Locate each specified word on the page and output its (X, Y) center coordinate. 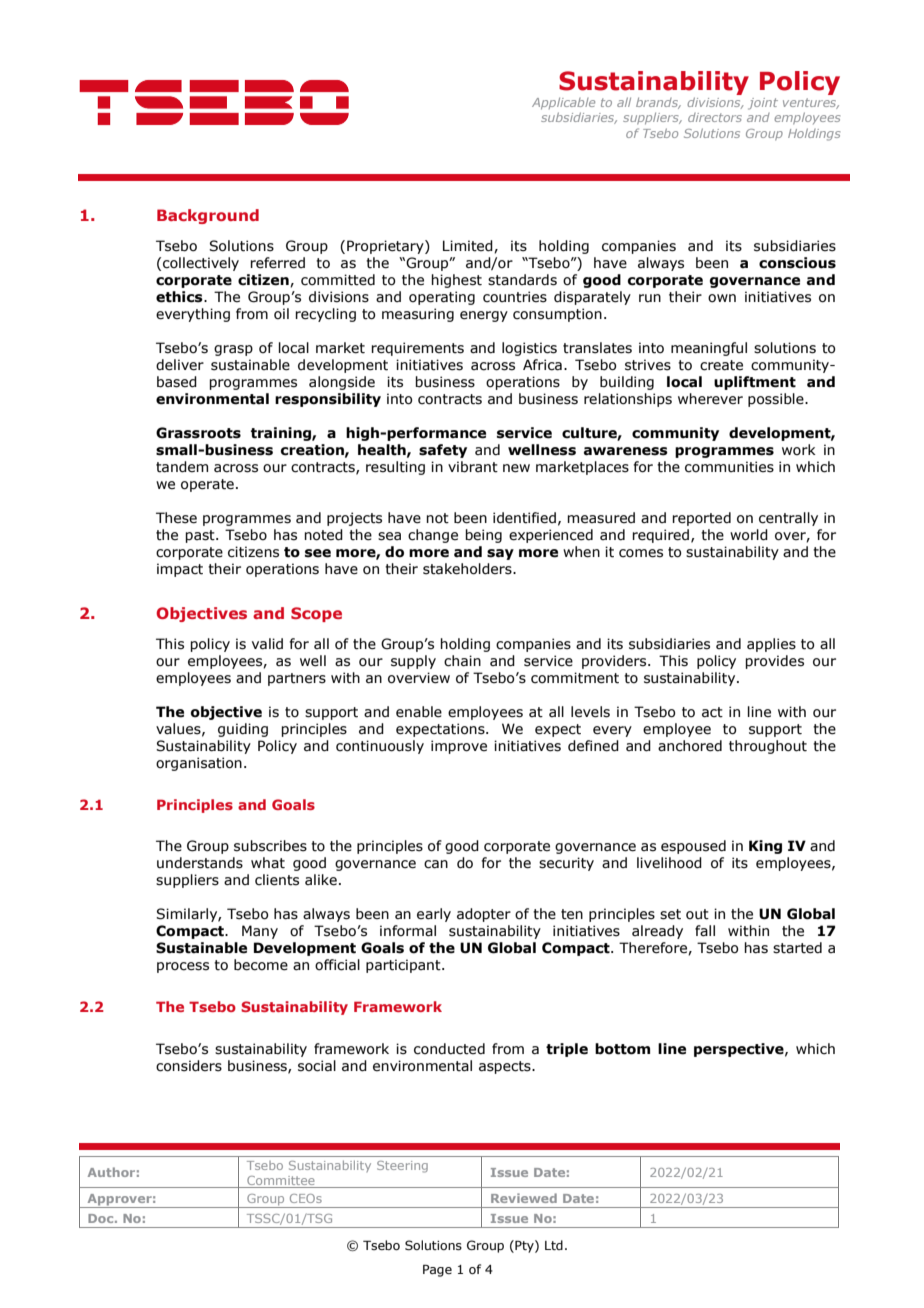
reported (701, 519)
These (176, 518)
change (433, 536)
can (436, 864)
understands (200, 863)
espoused (693, 847)
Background (208, 216)
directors (715, 117)
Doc (102, 1218)
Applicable (563, 103)
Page (437, 1270)
